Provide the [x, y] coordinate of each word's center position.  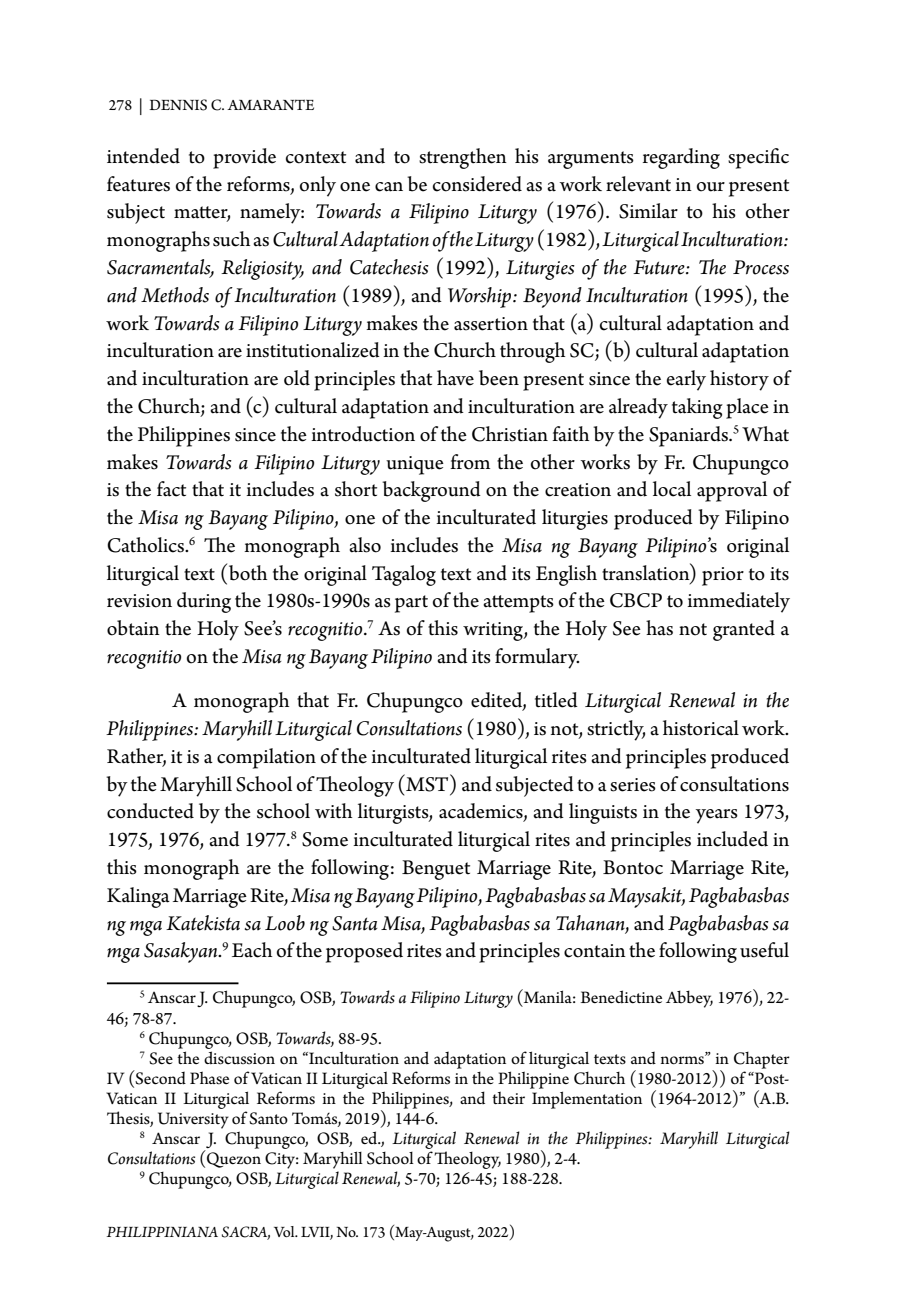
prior [723, 576]
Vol [285, 1231]
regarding [681, 158]
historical [701, 728]
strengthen [463, 158]
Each [252, 950]
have [455, 378]
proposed [364, 952]
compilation [266, 758]
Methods [175, 295]
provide [244, 158]
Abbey [689, 999]
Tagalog [404, 575]
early [686, 380]
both [246, 572]
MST [427, 783]
